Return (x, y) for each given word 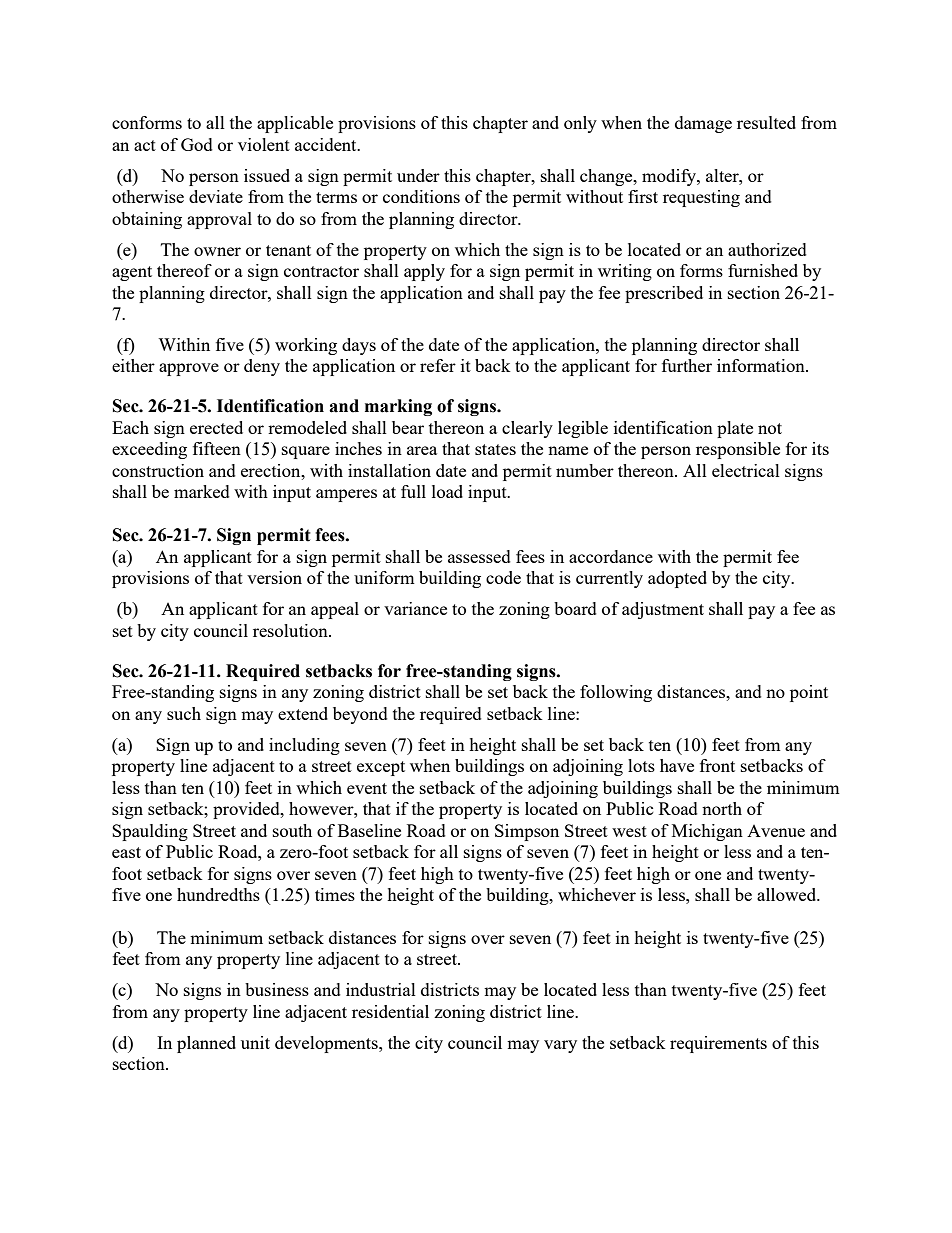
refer (438, 365)
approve (189, 369)
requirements (718, 1044)
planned (206, 1044)
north (722, 808)
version (274, 577)
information (762, 365)
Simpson (527, 832)
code (503, 577)
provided (247, 810)
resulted (766, 122)
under (418, 175)
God (197, 144)
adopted (677, 579)
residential (390, 1011)
